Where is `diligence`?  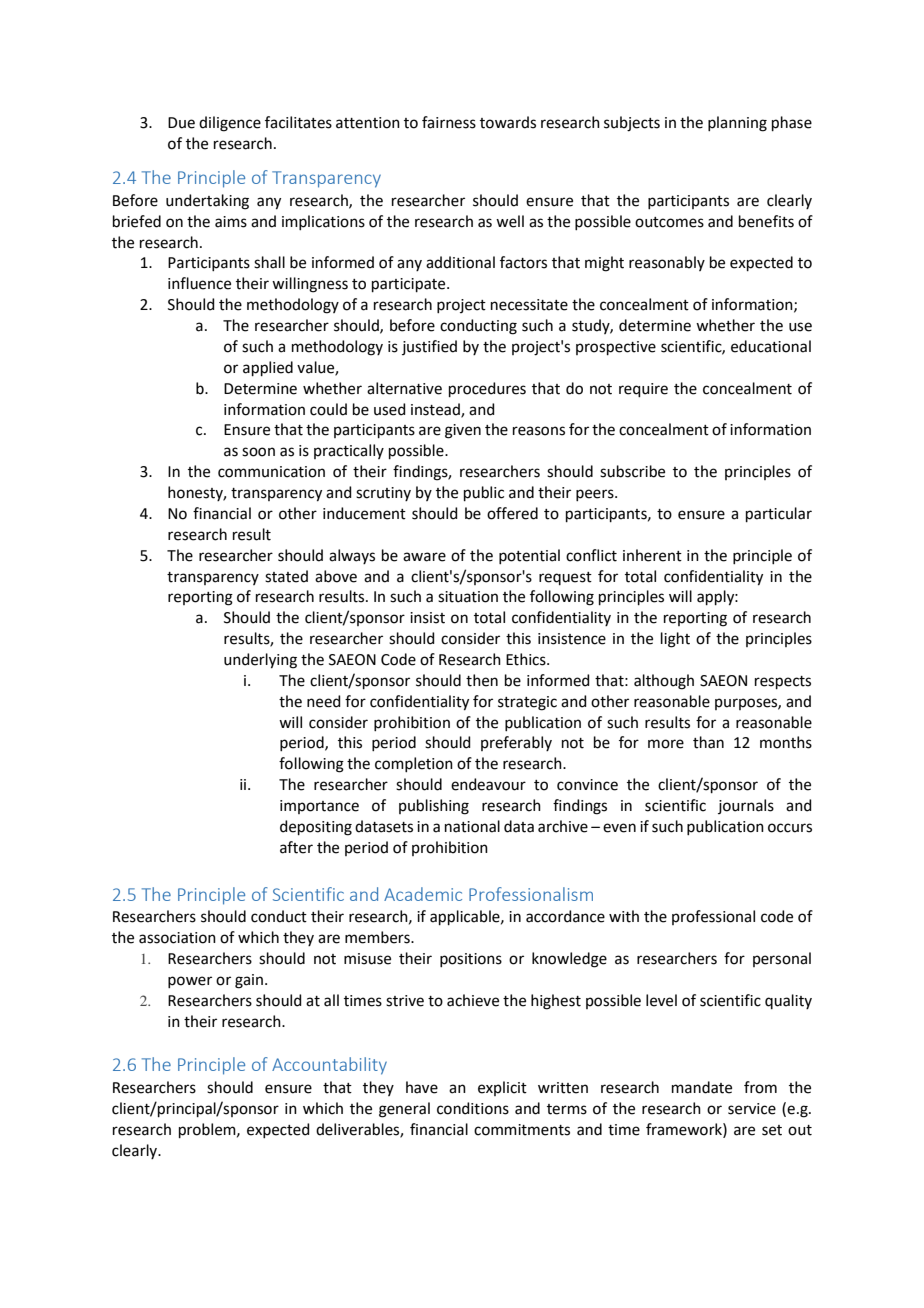
diligence is located at coordinates (230, 124).
